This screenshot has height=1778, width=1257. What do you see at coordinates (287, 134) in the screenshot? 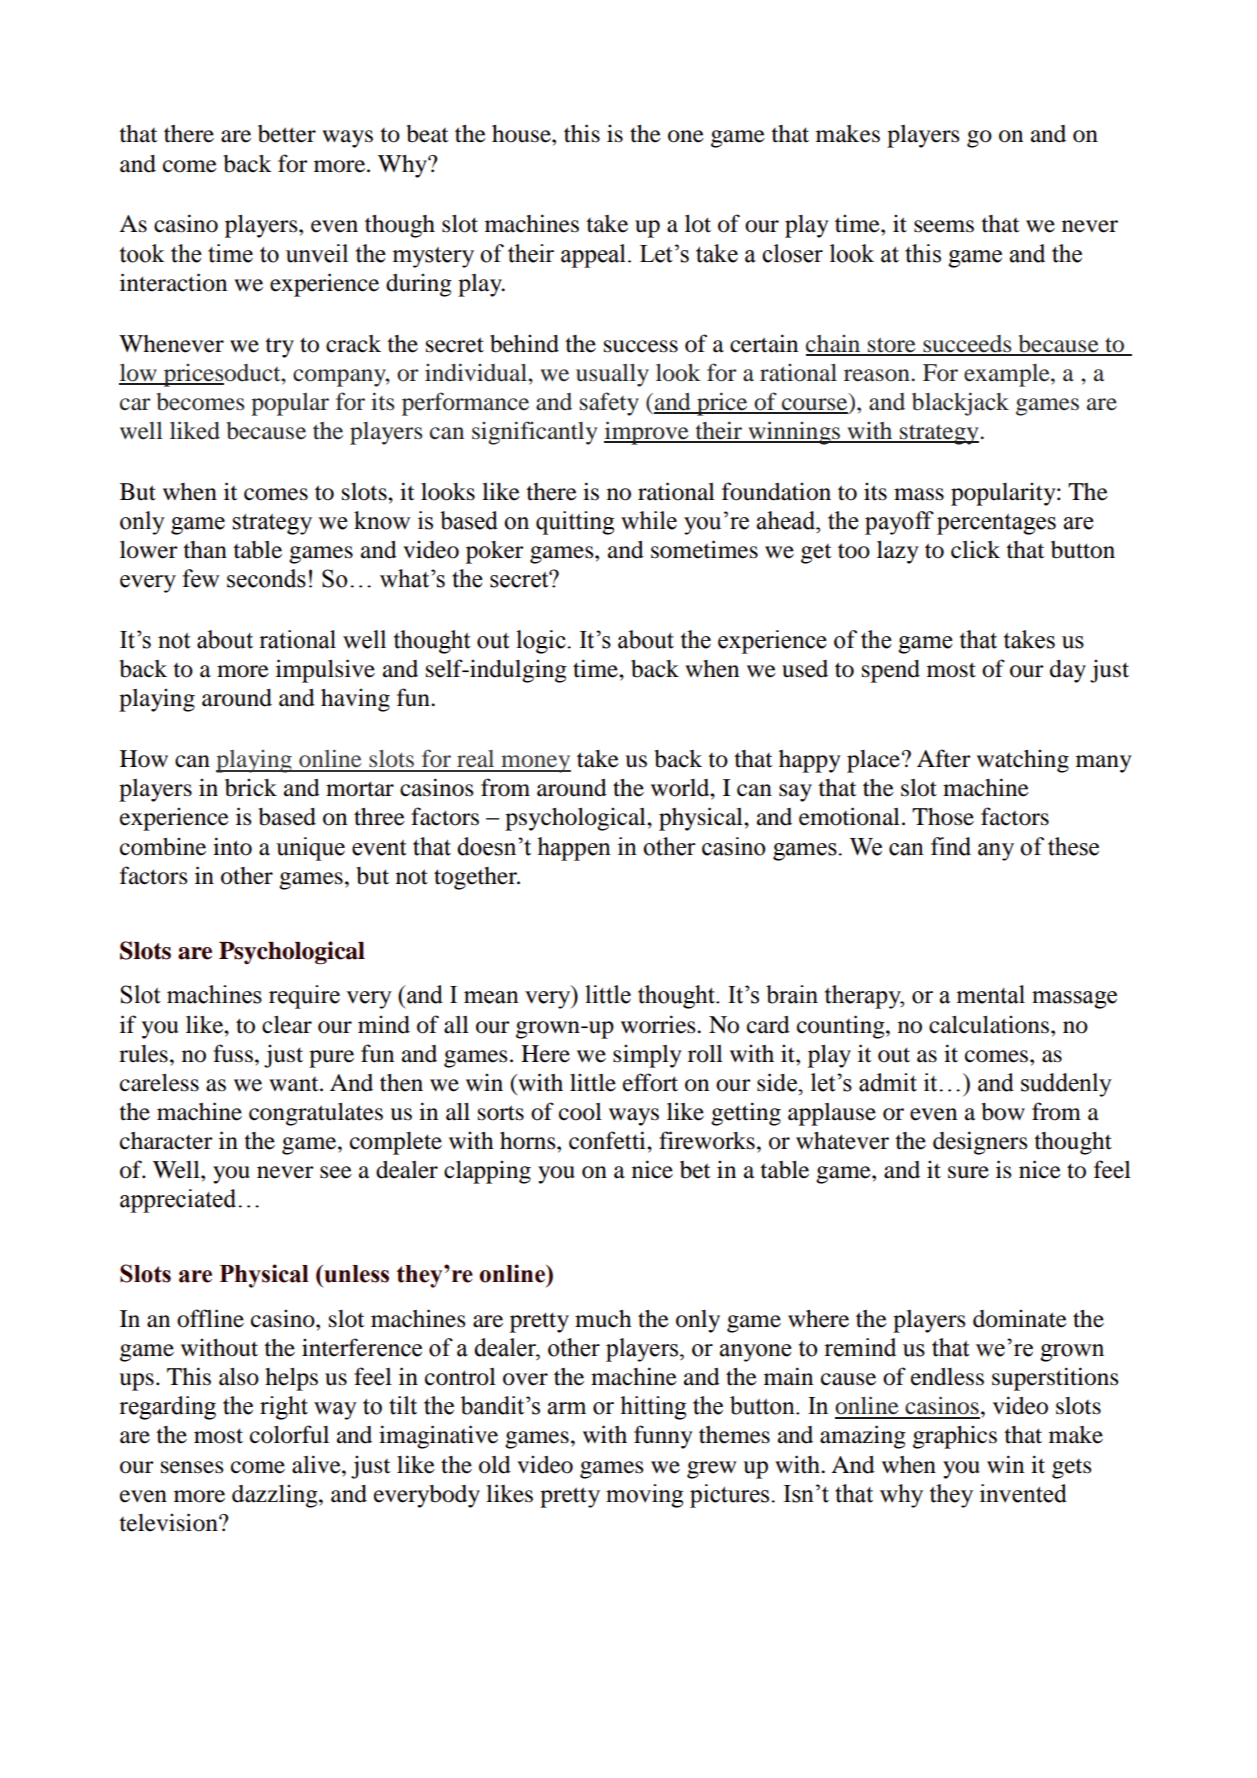
I see `better` at bounding box center [287, 134].
